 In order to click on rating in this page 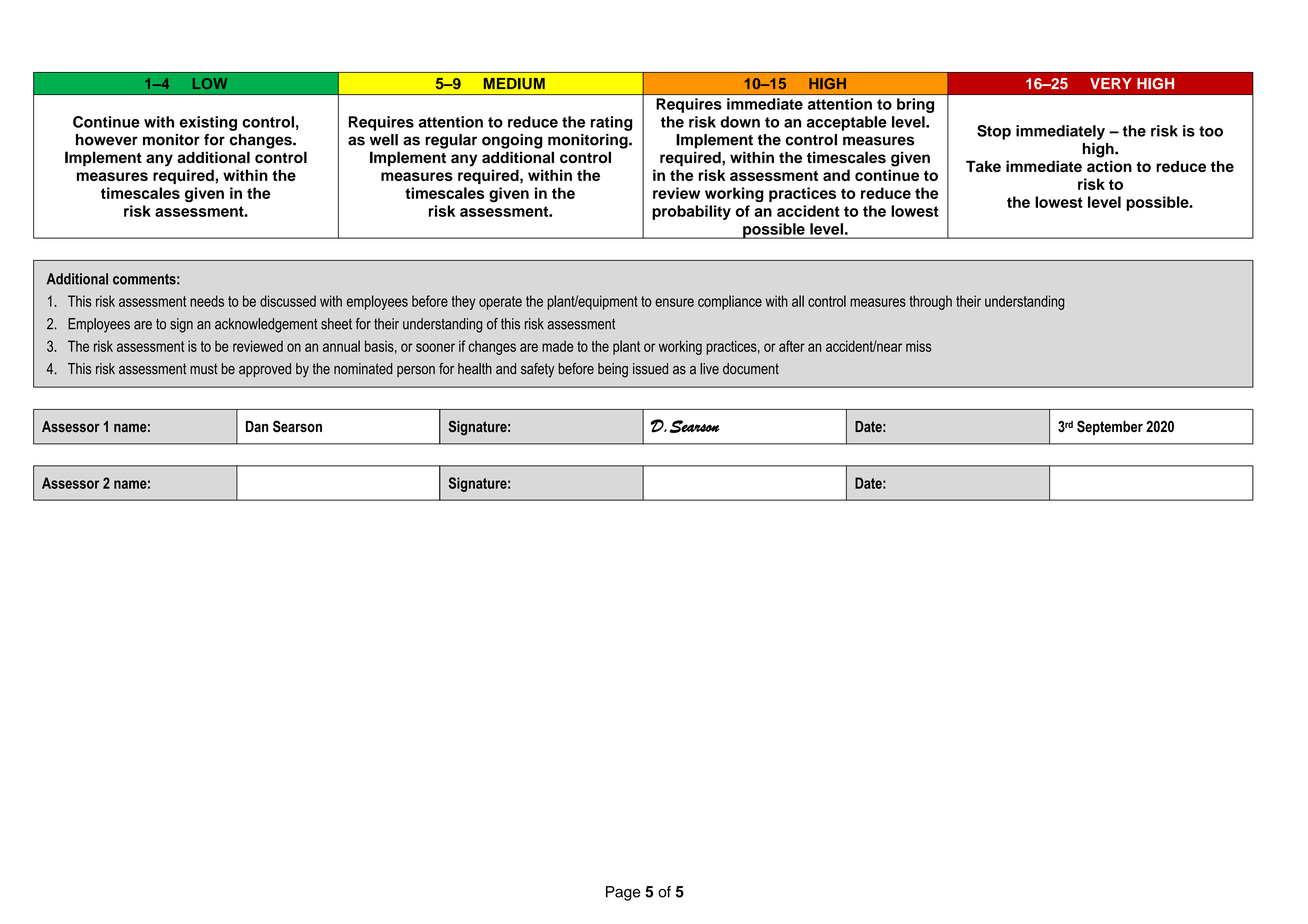, I will do `click(611, 123)`.
